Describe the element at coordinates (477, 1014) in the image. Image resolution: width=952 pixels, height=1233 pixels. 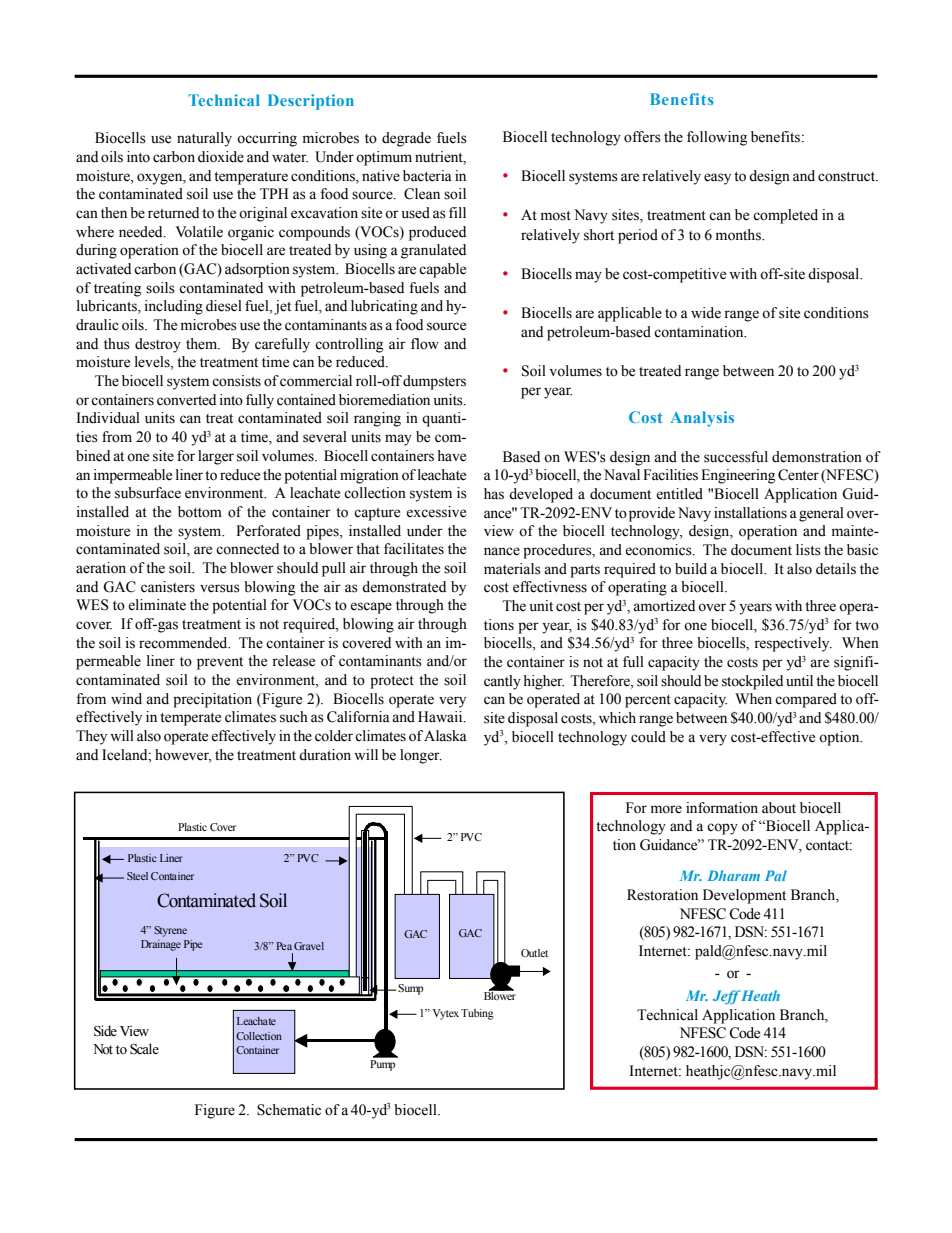
I see `Tubing` at that location.
